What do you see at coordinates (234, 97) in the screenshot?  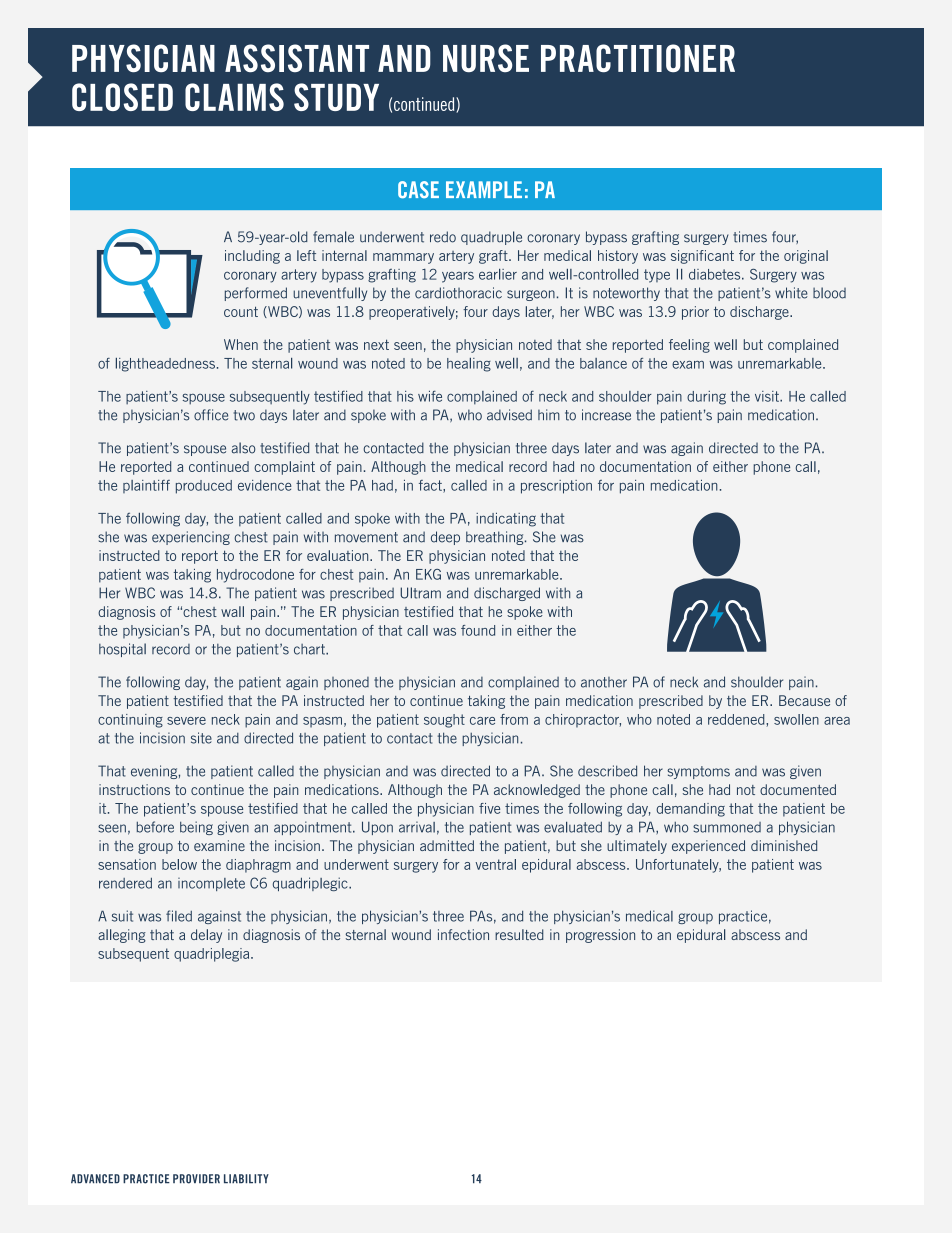 I see `CLAIMS` at bounding box center [234, 97].
